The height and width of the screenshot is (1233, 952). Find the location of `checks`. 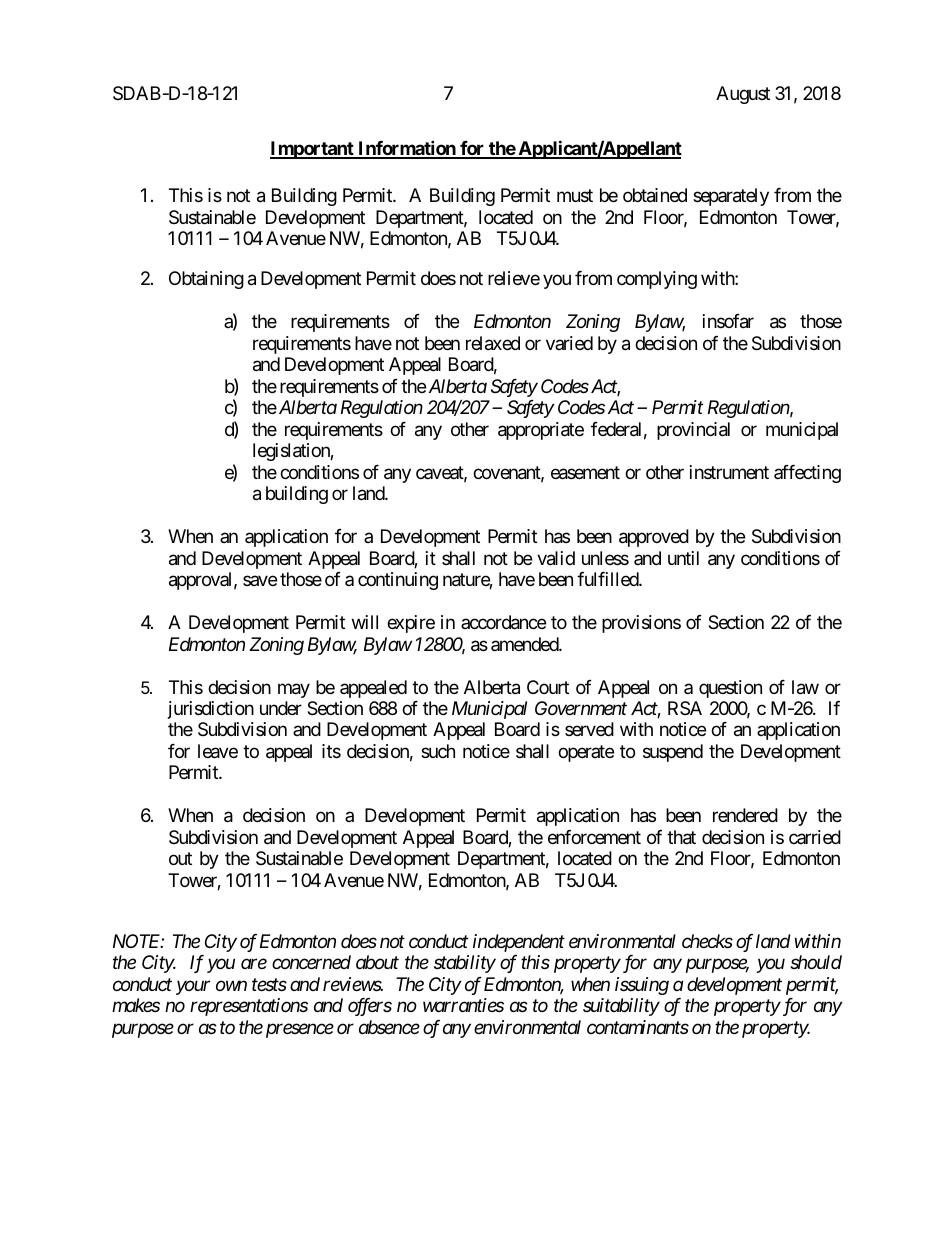

checks is located at coordinates (707, 941).
